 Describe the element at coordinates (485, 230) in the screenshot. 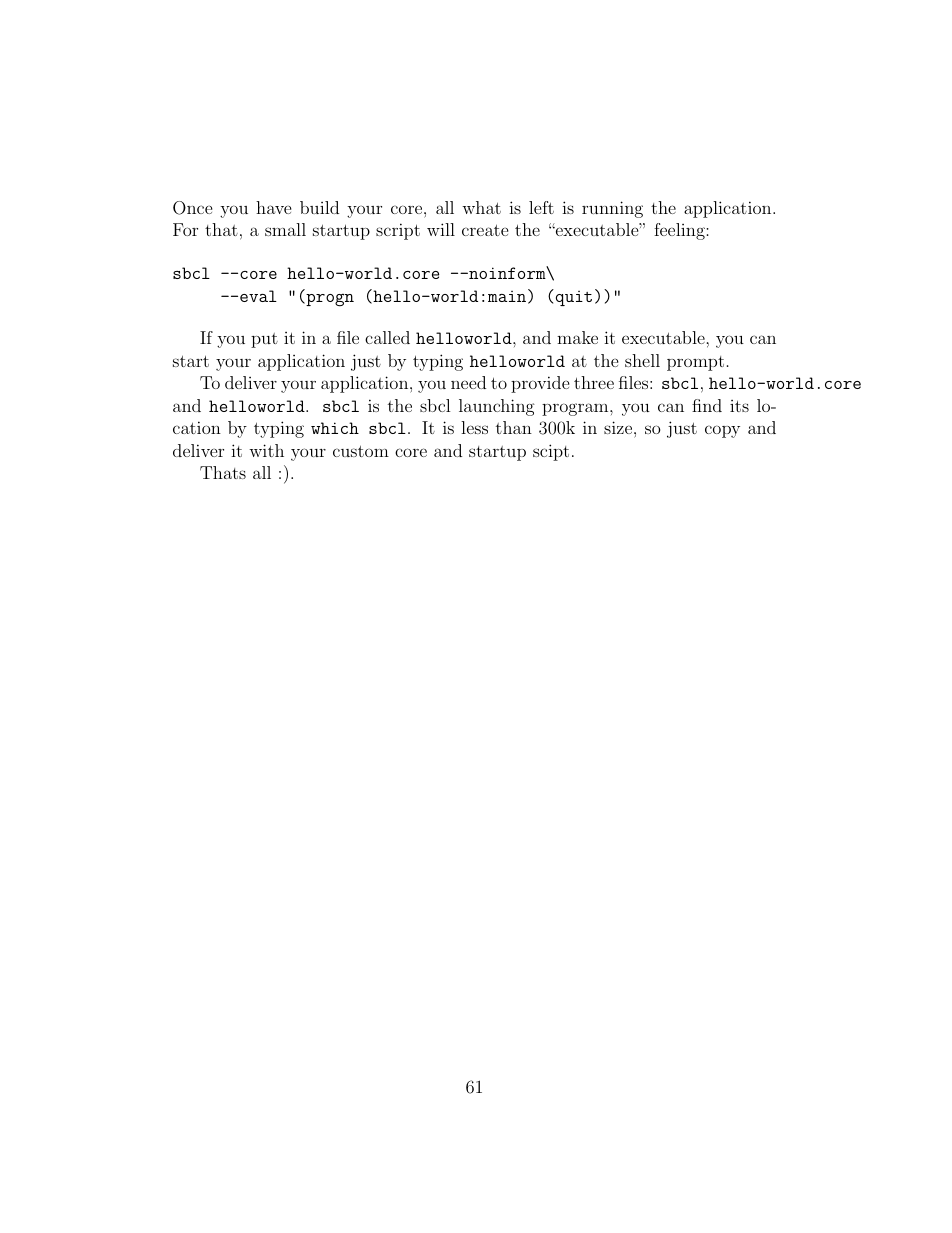

I see `create` at that location.
